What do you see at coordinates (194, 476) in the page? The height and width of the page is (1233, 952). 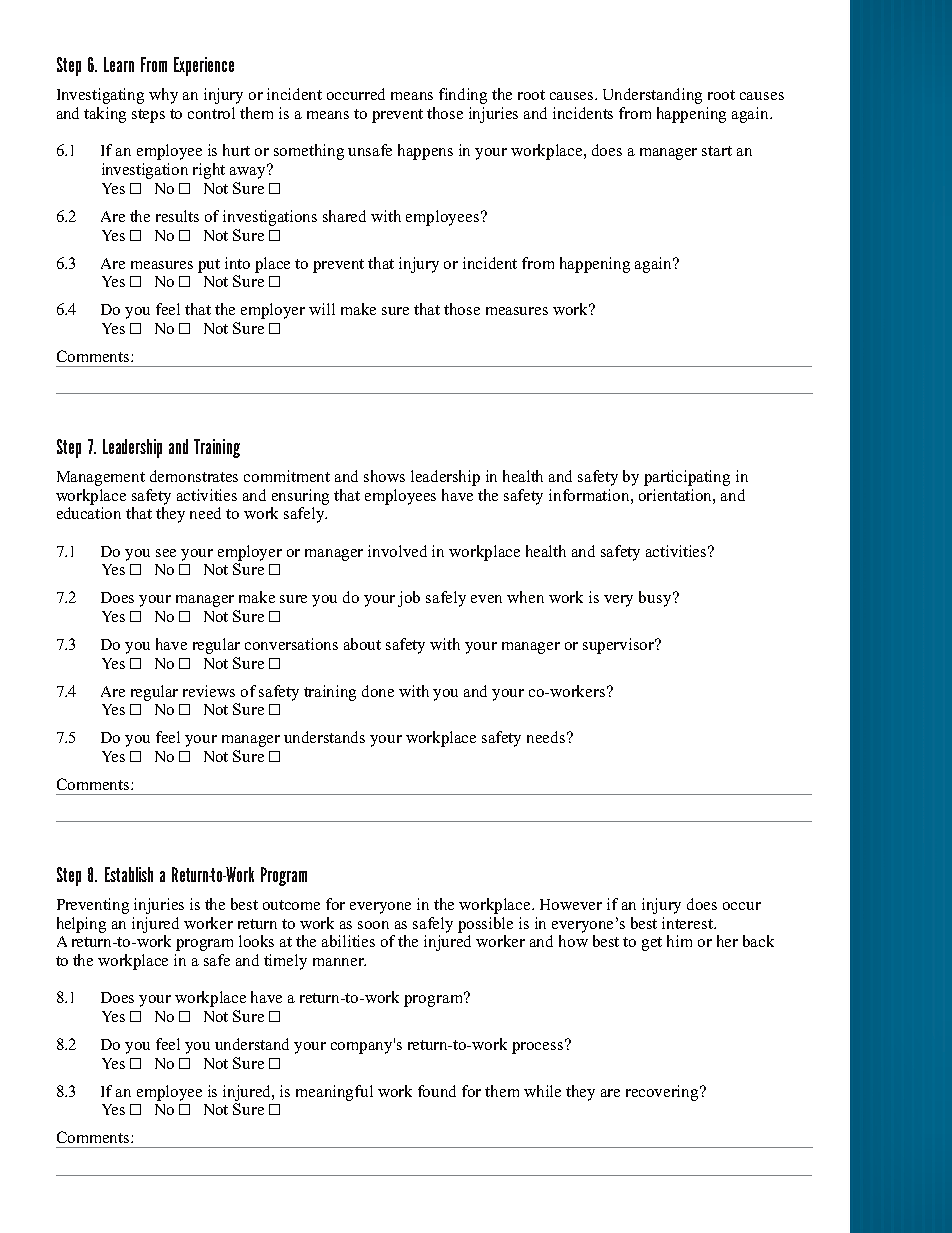 I see `demonstrates` at bounding box center [194, 476].
